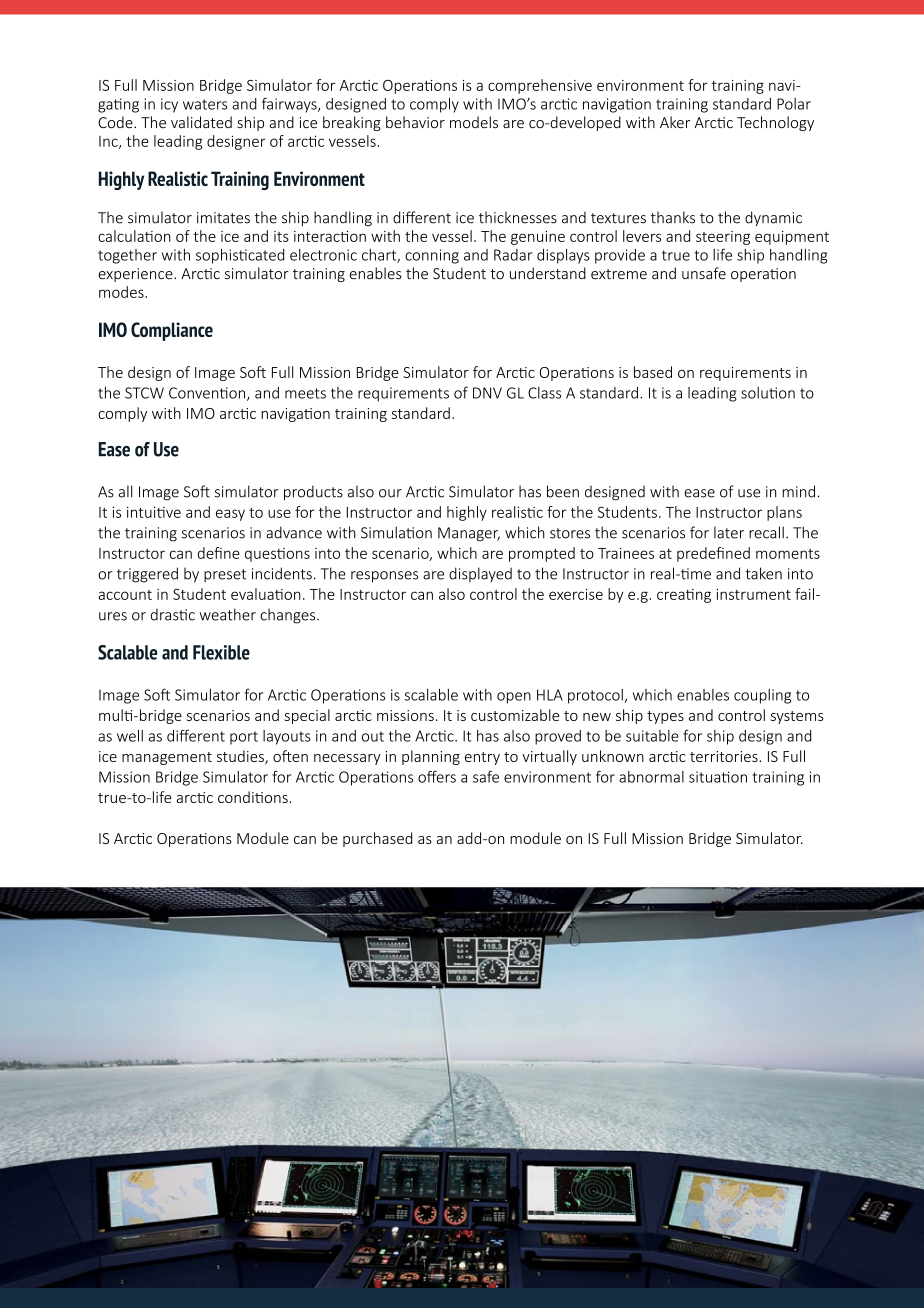 The width and height of the page is (924, 1308). Describe the element at coordinates (798, 491) in the page. I see `mind` at that location.
